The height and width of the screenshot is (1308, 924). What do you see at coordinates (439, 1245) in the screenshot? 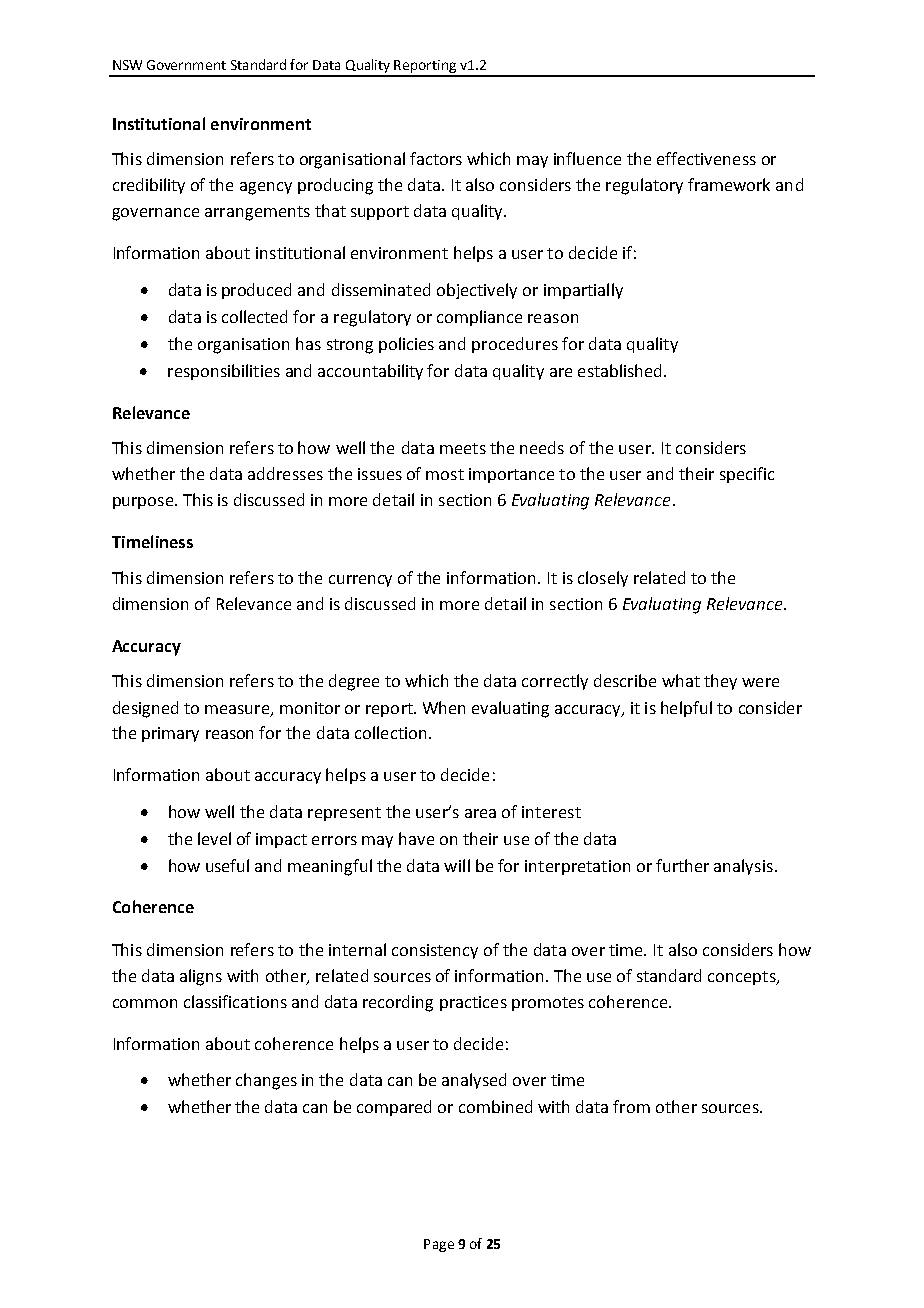
I see `Page` at bounding box center [439, 1245].
